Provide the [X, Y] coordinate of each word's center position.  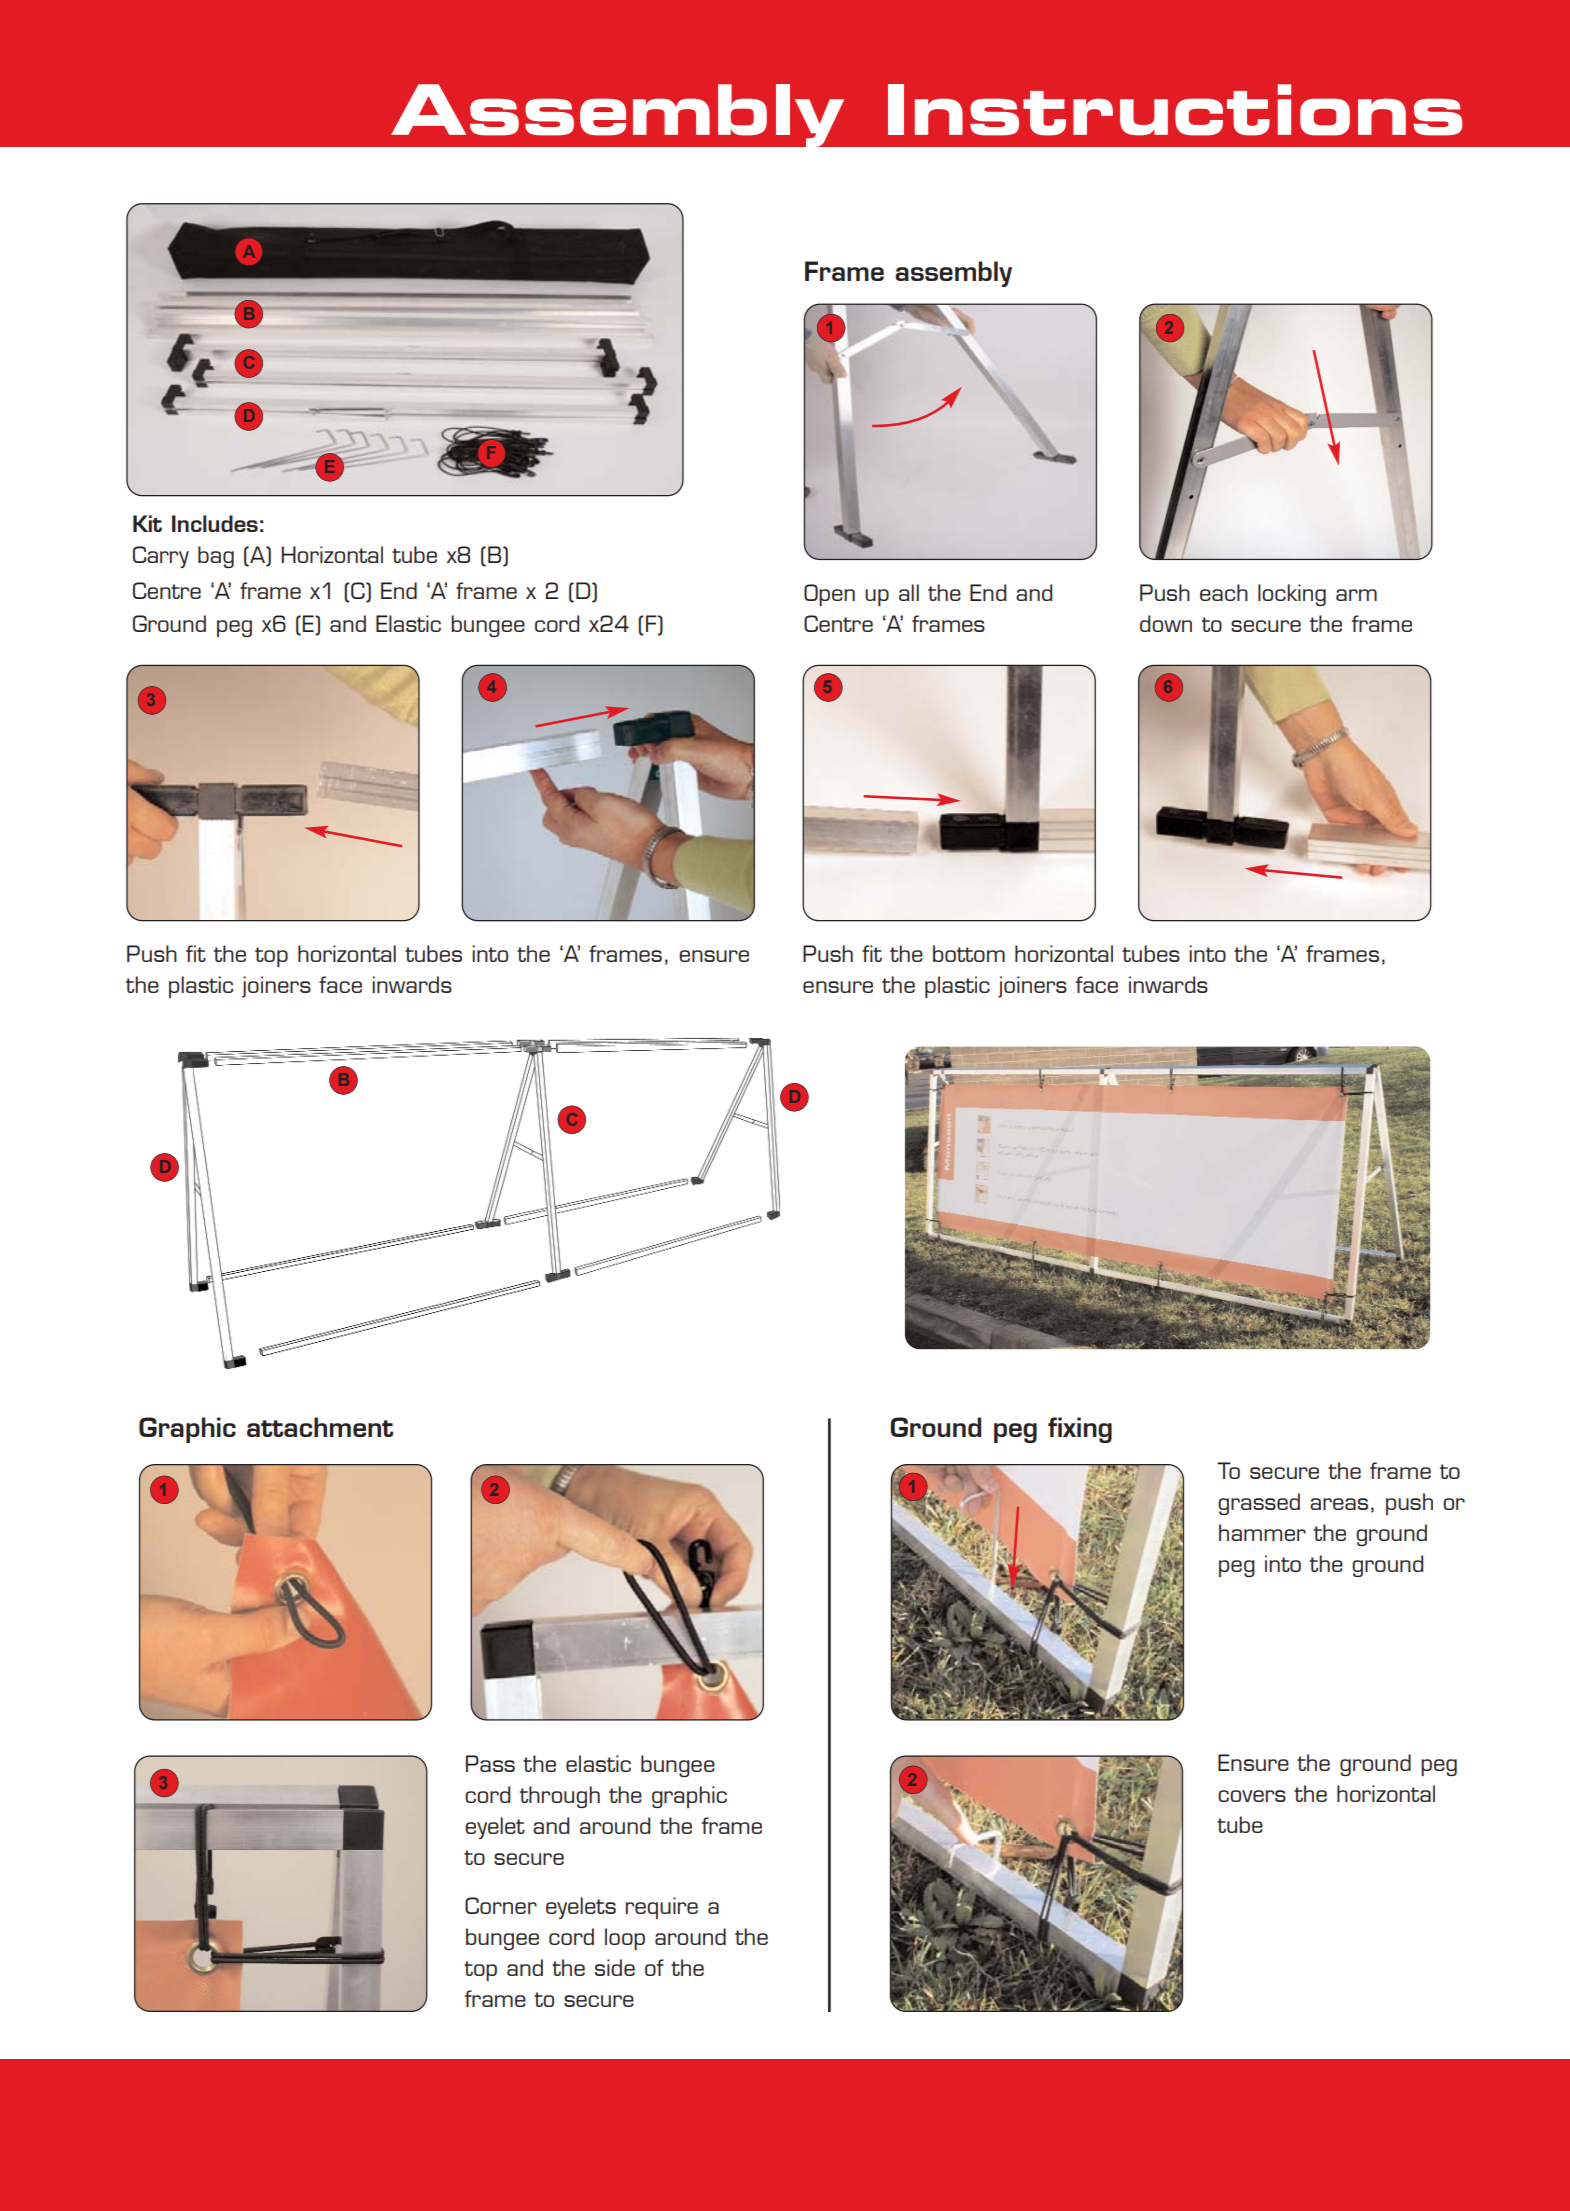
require [662, 1908]
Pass [490, 1763]
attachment [320, 1427]
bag [216, 557]
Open [829, 595]
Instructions [1175, 110]
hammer [1262, 1532]
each [1224, 592]
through [560, 1797]
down [1166, 623]
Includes [215, 523]
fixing [1080, 1430]
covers [1252, 1796]
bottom [969, 953]
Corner [501, 1905]
